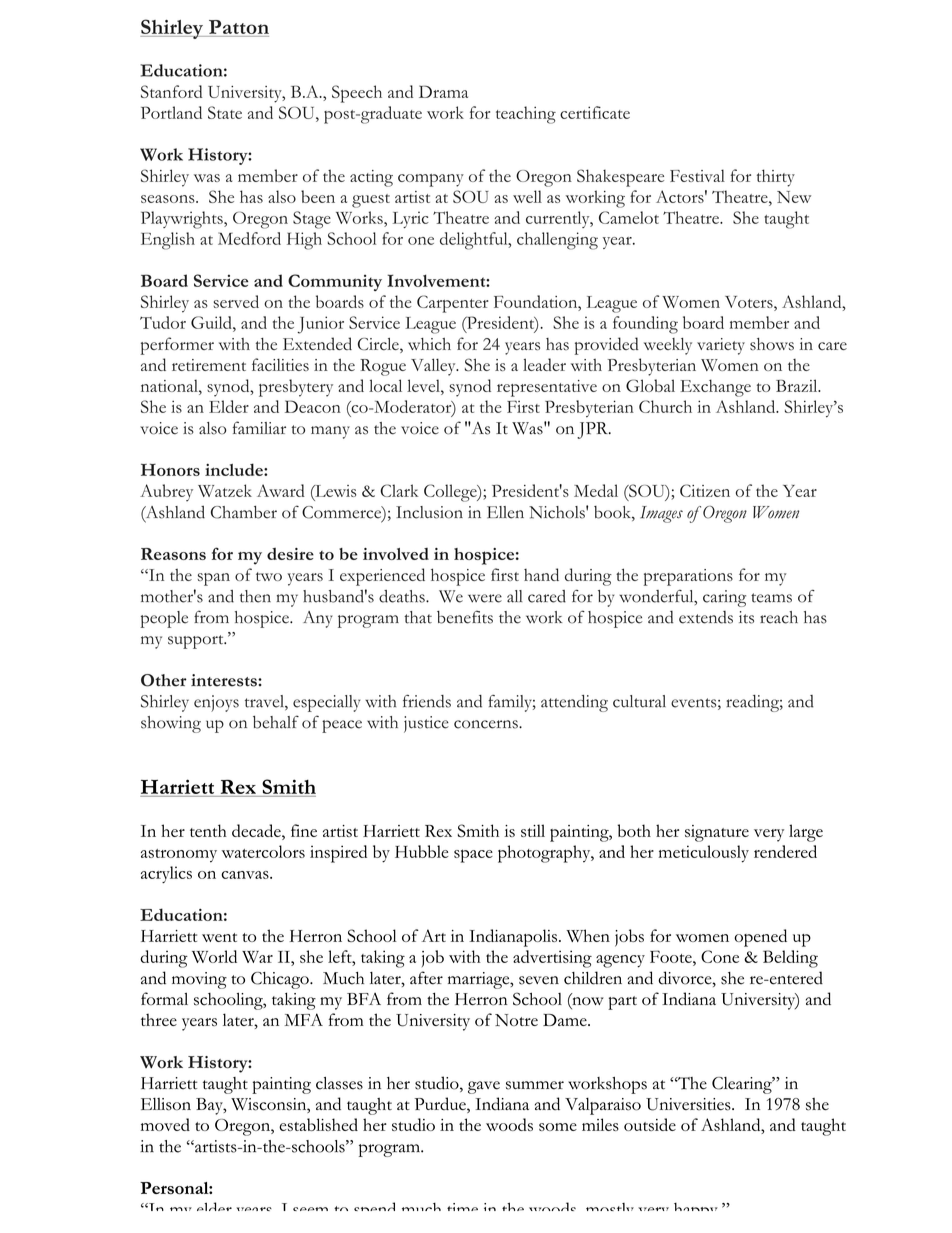 The height and width of the image is (1233, 952). Describe the element at coordinates (443, 91) in the image. I see `Drama` at that location.
